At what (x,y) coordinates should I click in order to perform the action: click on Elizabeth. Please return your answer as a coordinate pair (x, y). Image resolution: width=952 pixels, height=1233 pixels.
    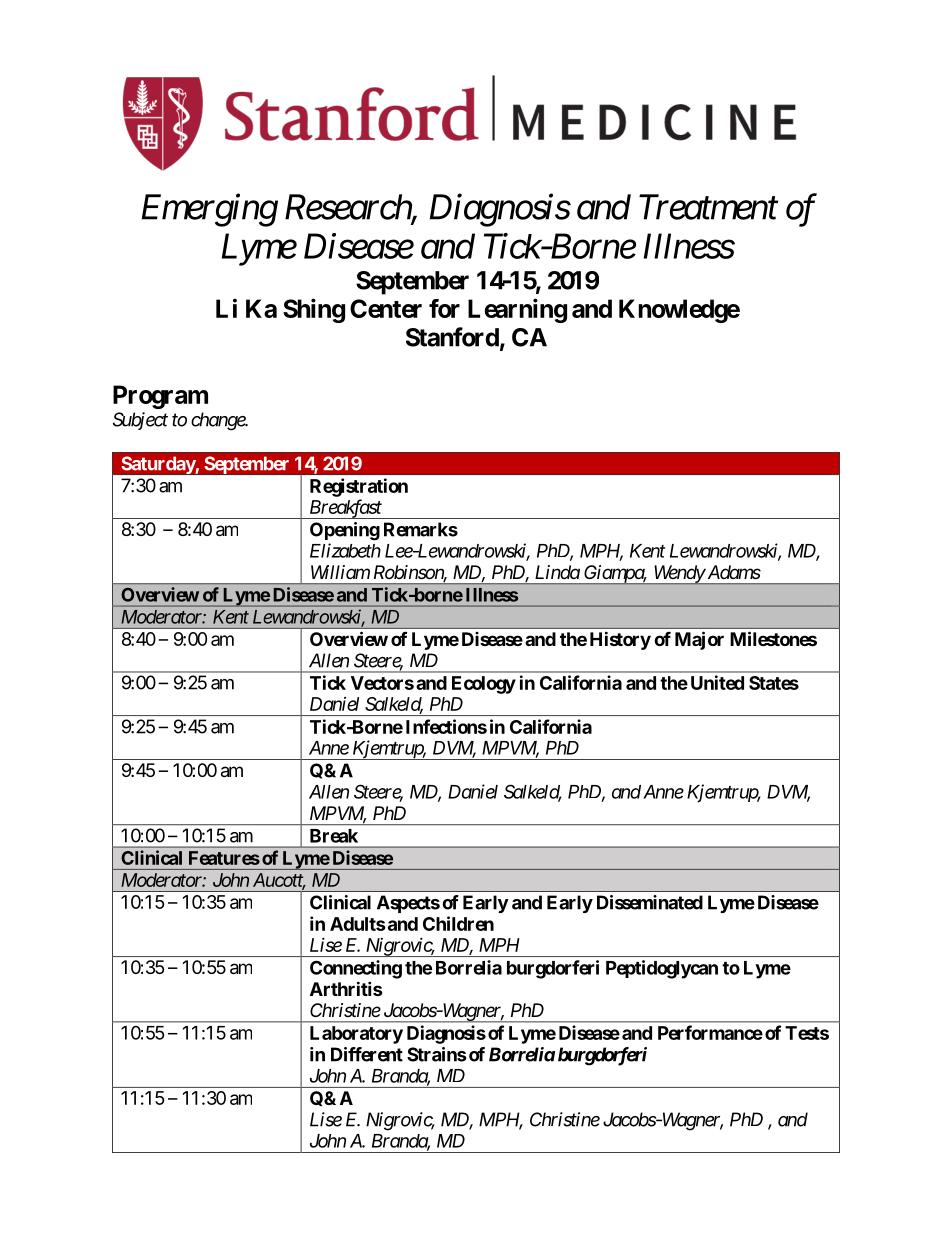
    Looking at the image, I should click on (345, 550).
